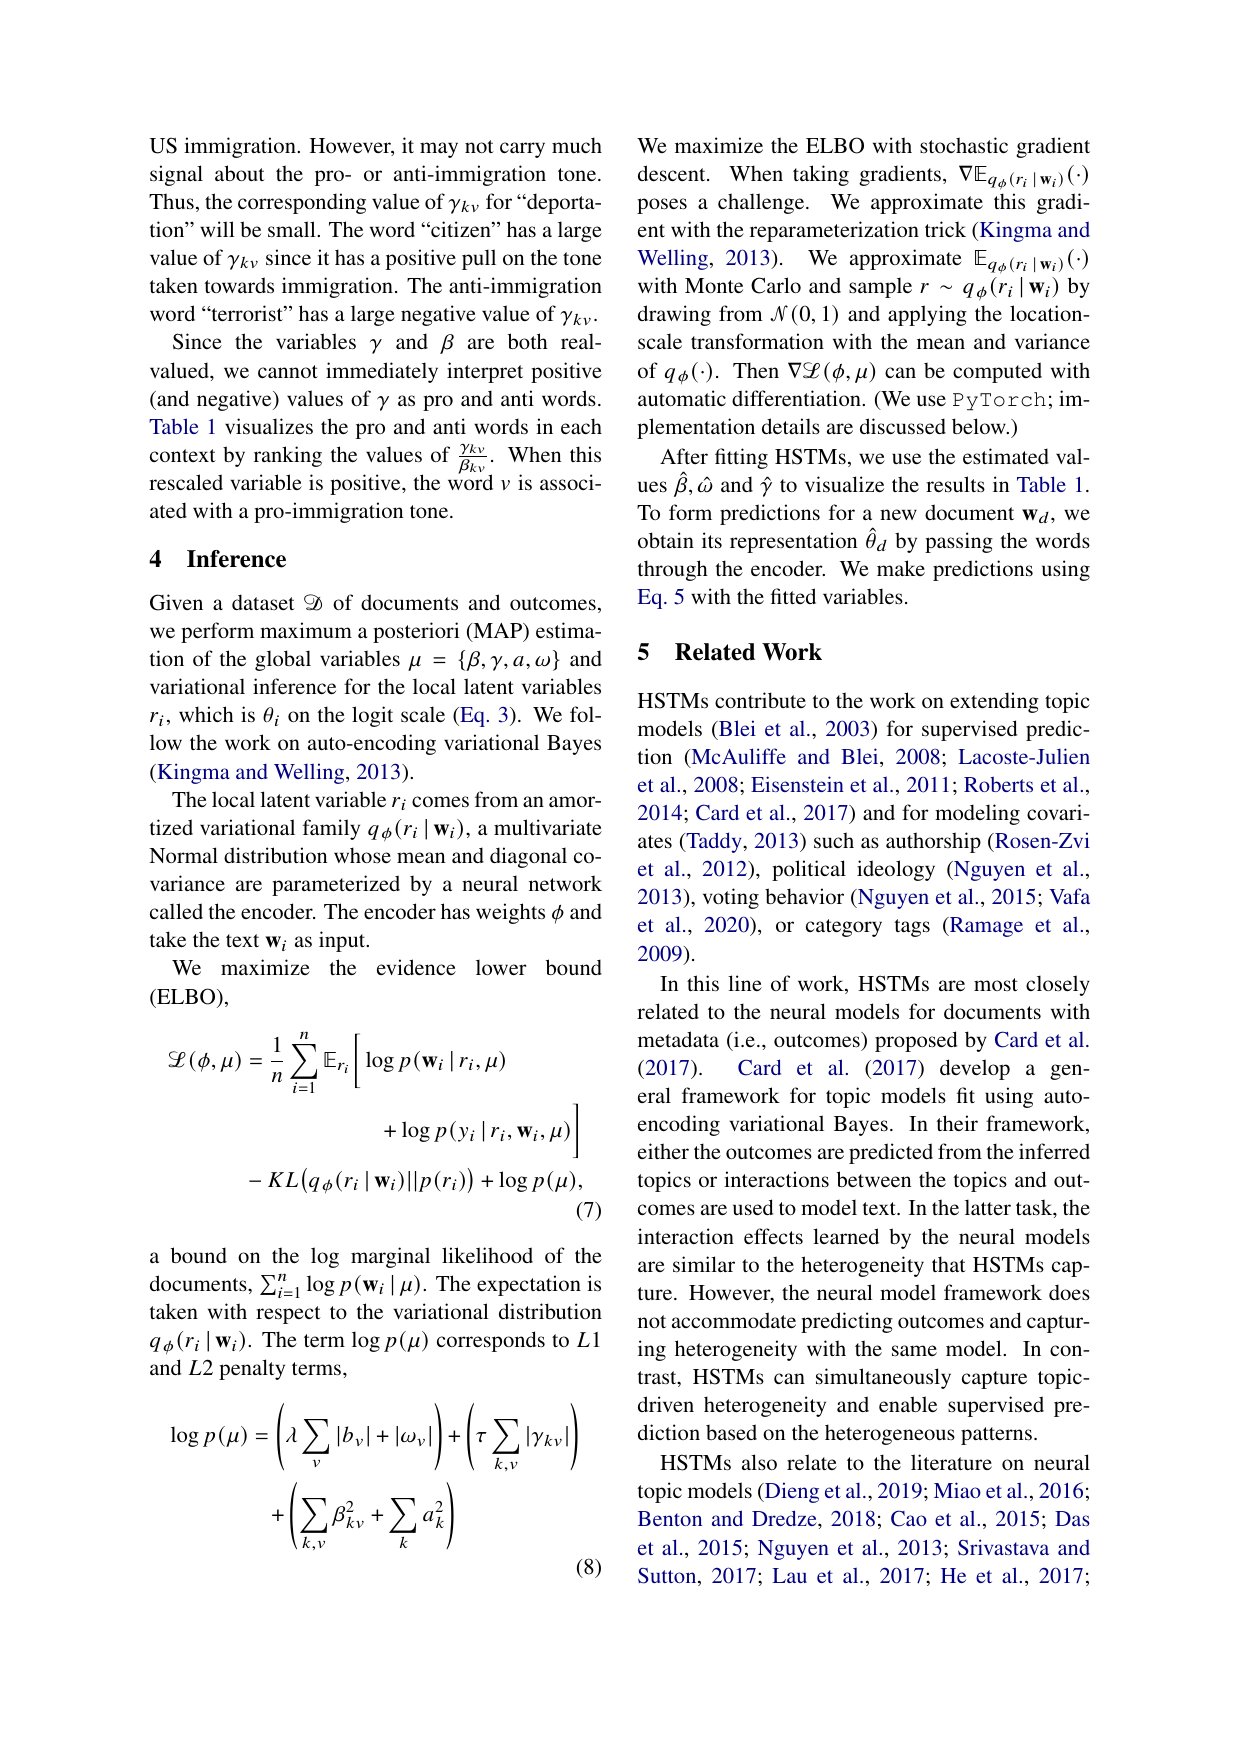 This page has height=1747, width=1235. What do you see at coordinates (302, 203) in the page?
I see `corresponding` at bounding box center [302, 203].
